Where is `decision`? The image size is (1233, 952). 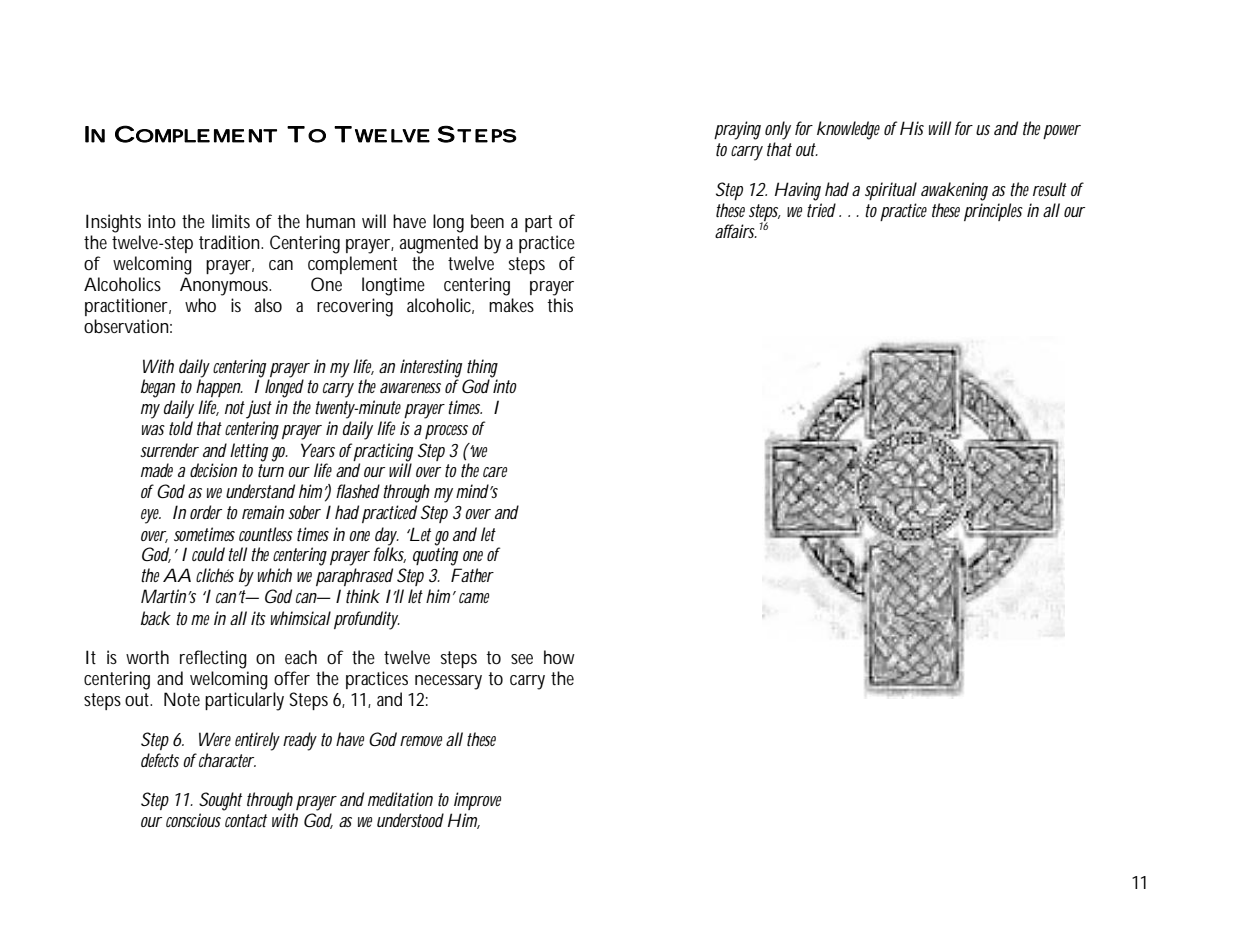
decision is located at coordinates (213, 470).
